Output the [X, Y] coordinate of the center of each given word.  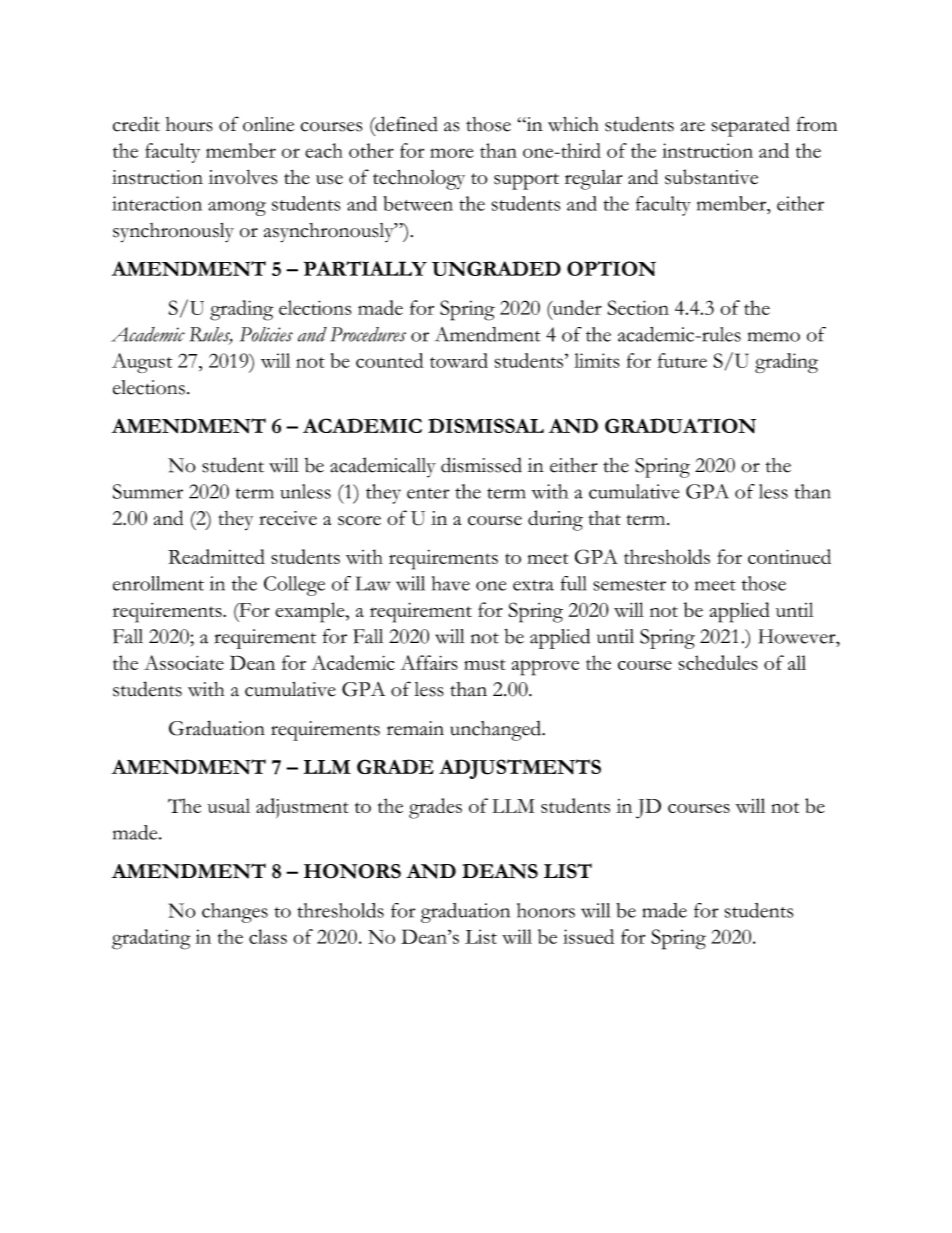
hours [189, 124]
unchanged [496, 731]
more [452, 153]
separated [750, 126]
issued [588, 936]
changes [235, 913]
